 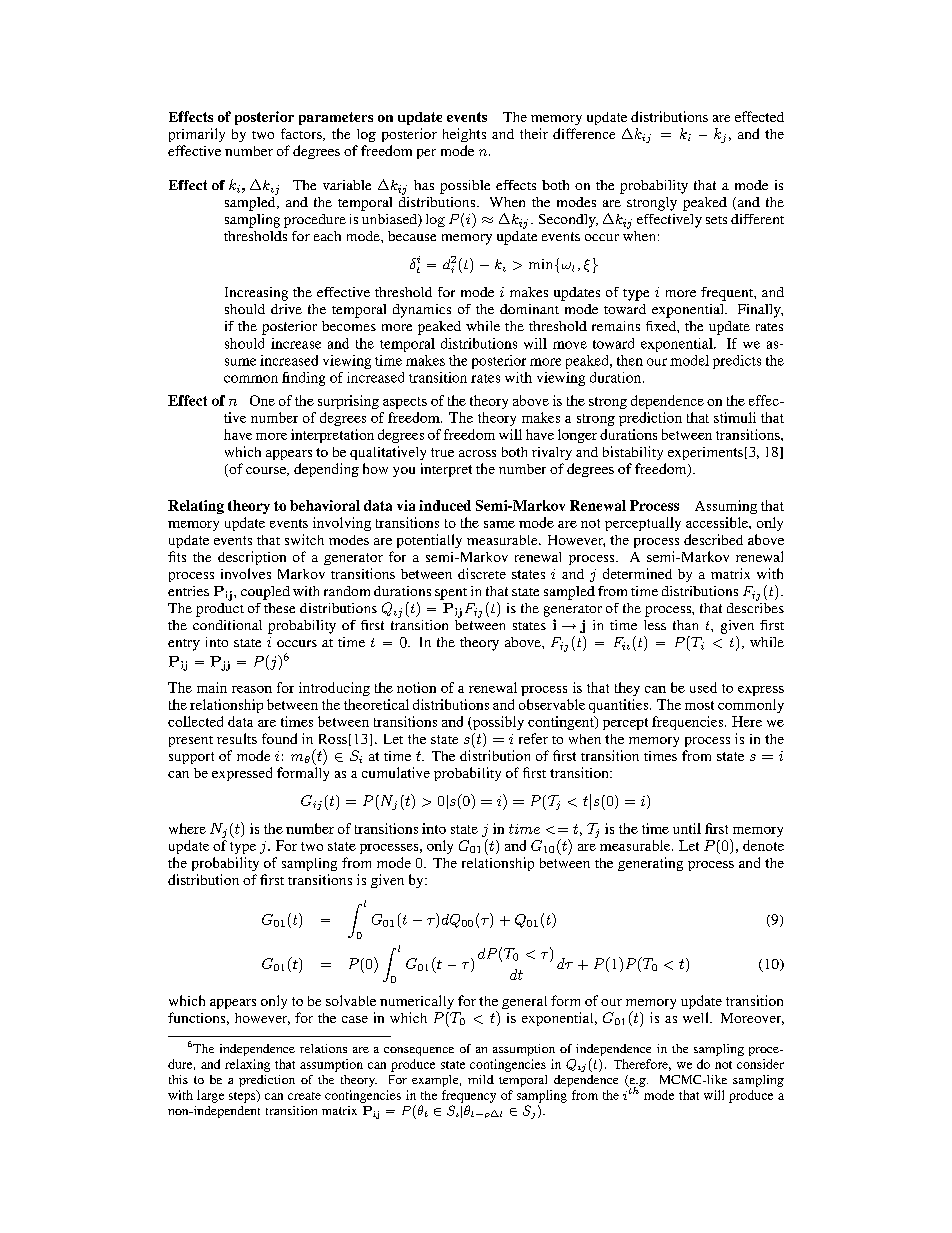 I want to click on true, so click(x=442, y=452).
